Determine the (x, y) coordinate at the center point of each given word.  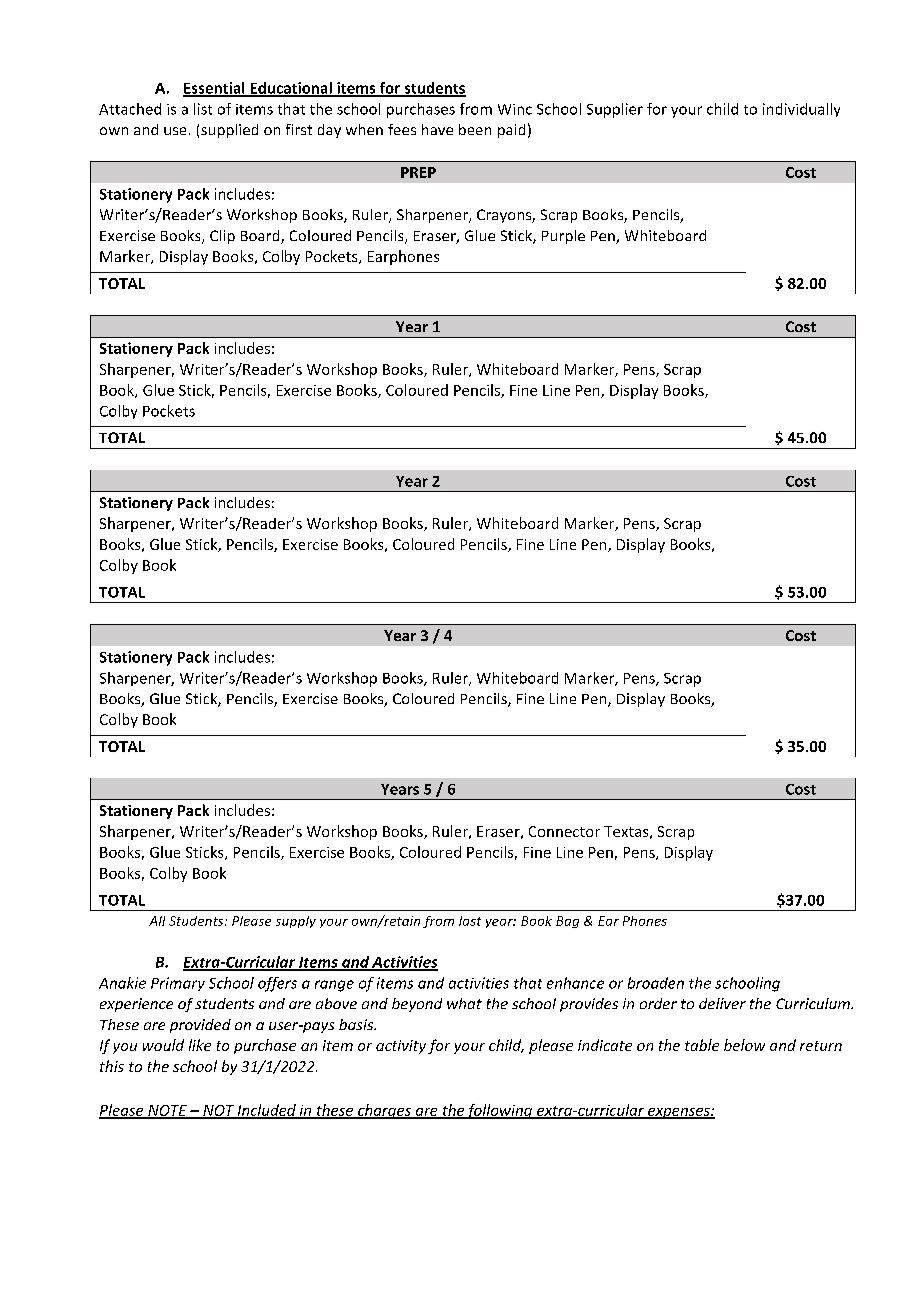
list (203, 109)
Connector (564, 831)
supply (296, 922)
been (475, 129)
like (200, 1045)
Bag (567, 922)
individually (801, 110)
